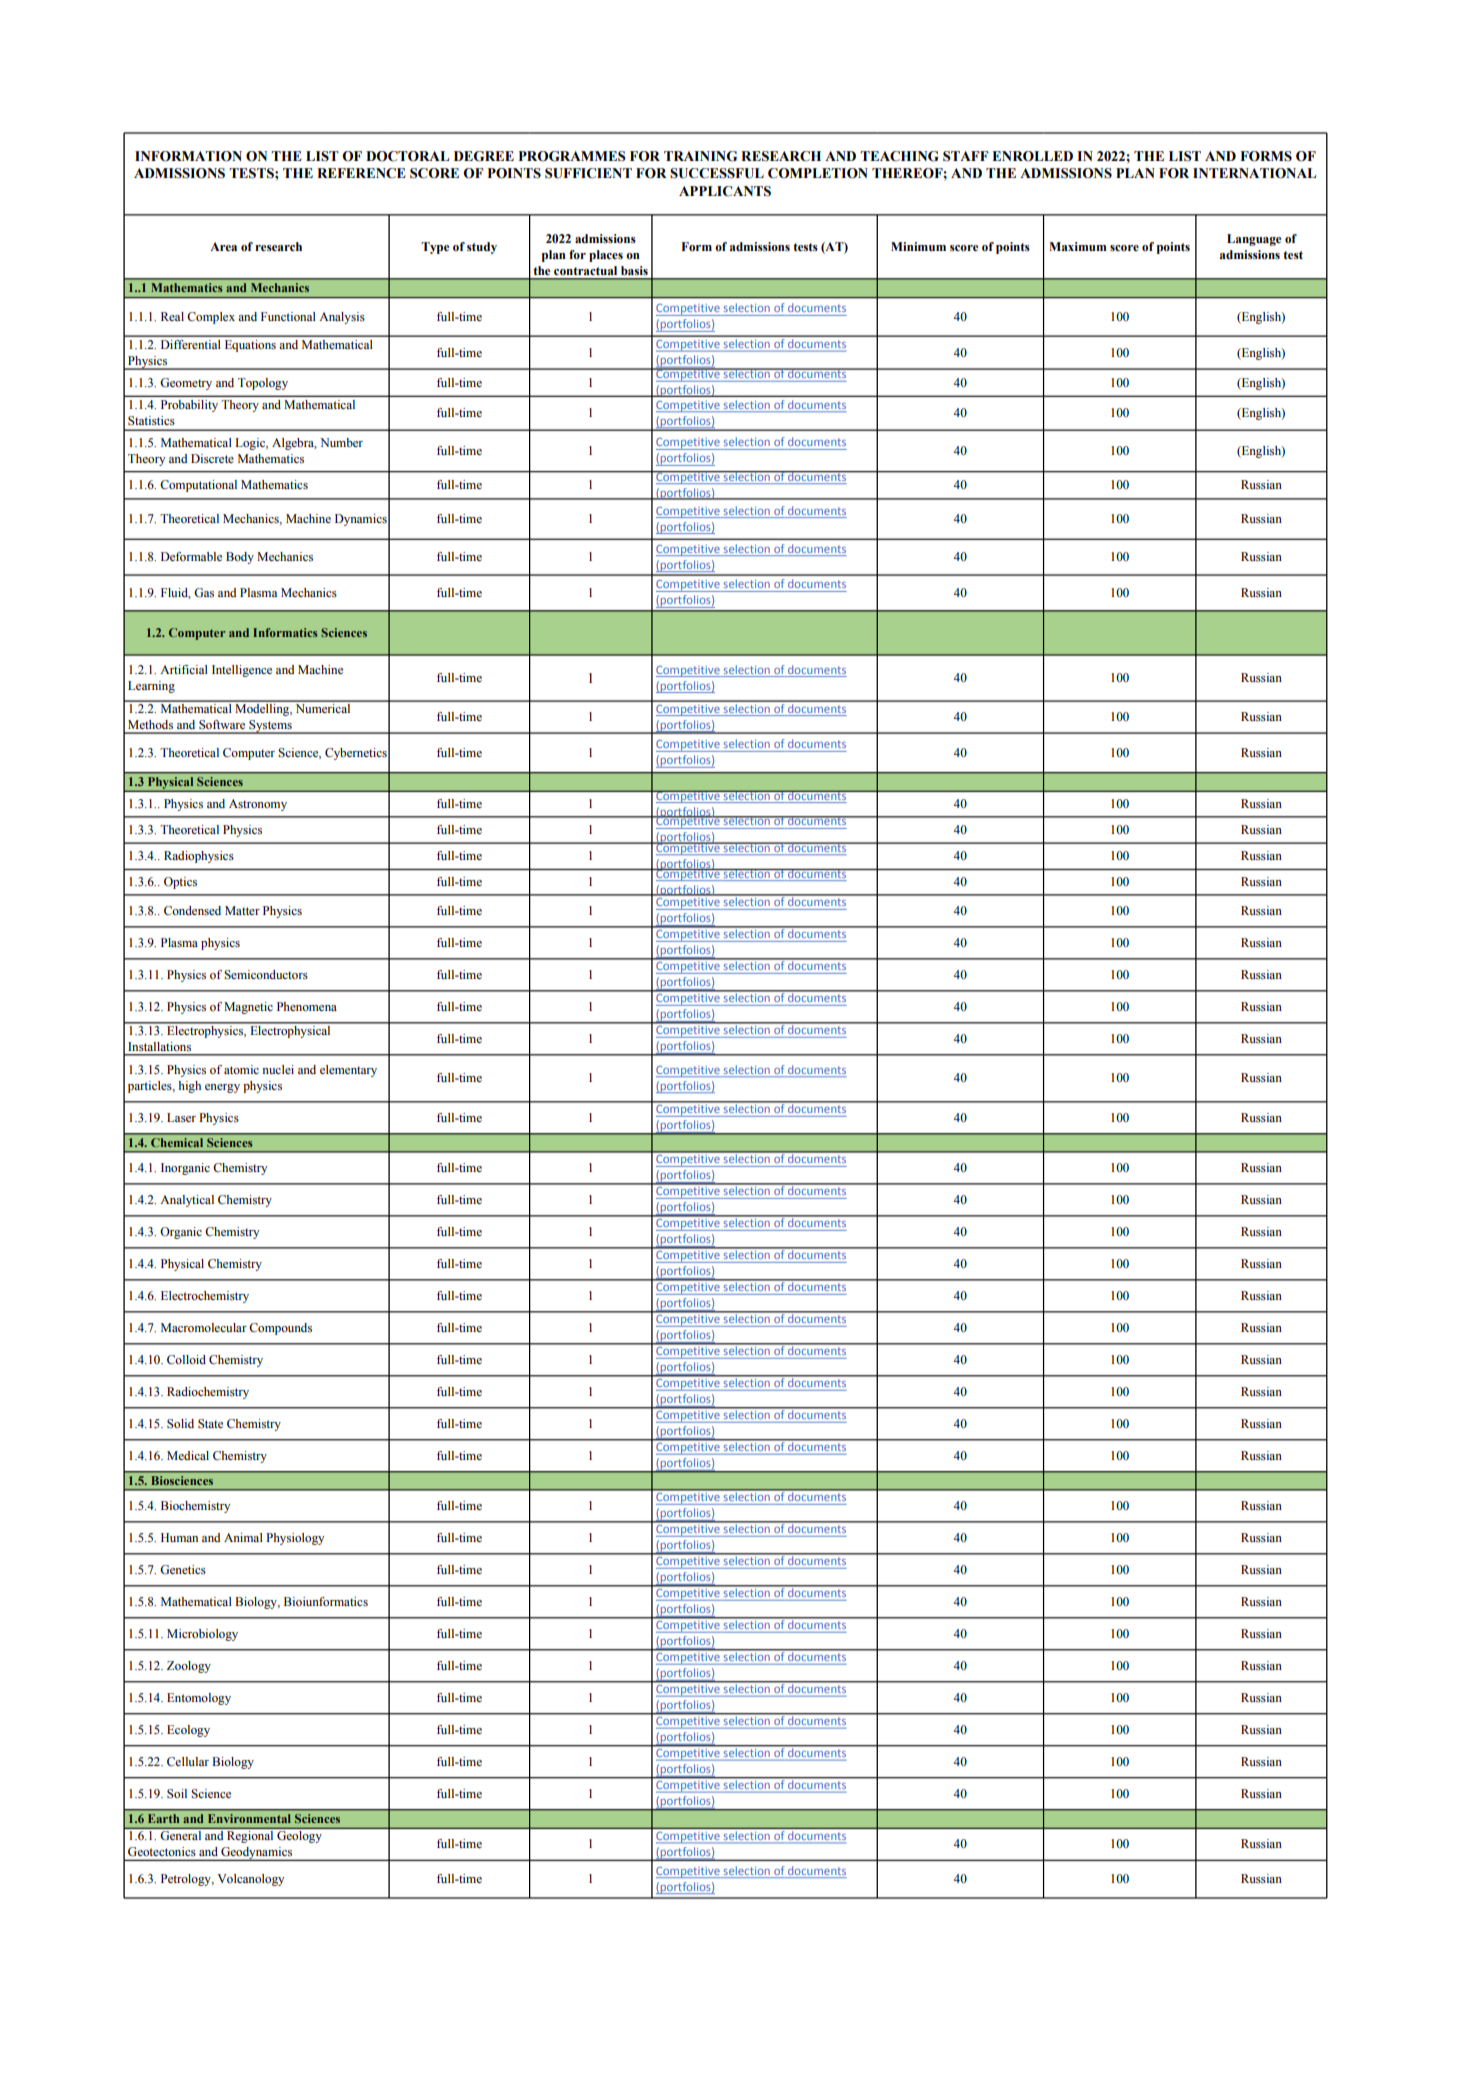 The height and width of the document is (2073, 1466). I want to click on Volcanology, so click(250, 1880).
